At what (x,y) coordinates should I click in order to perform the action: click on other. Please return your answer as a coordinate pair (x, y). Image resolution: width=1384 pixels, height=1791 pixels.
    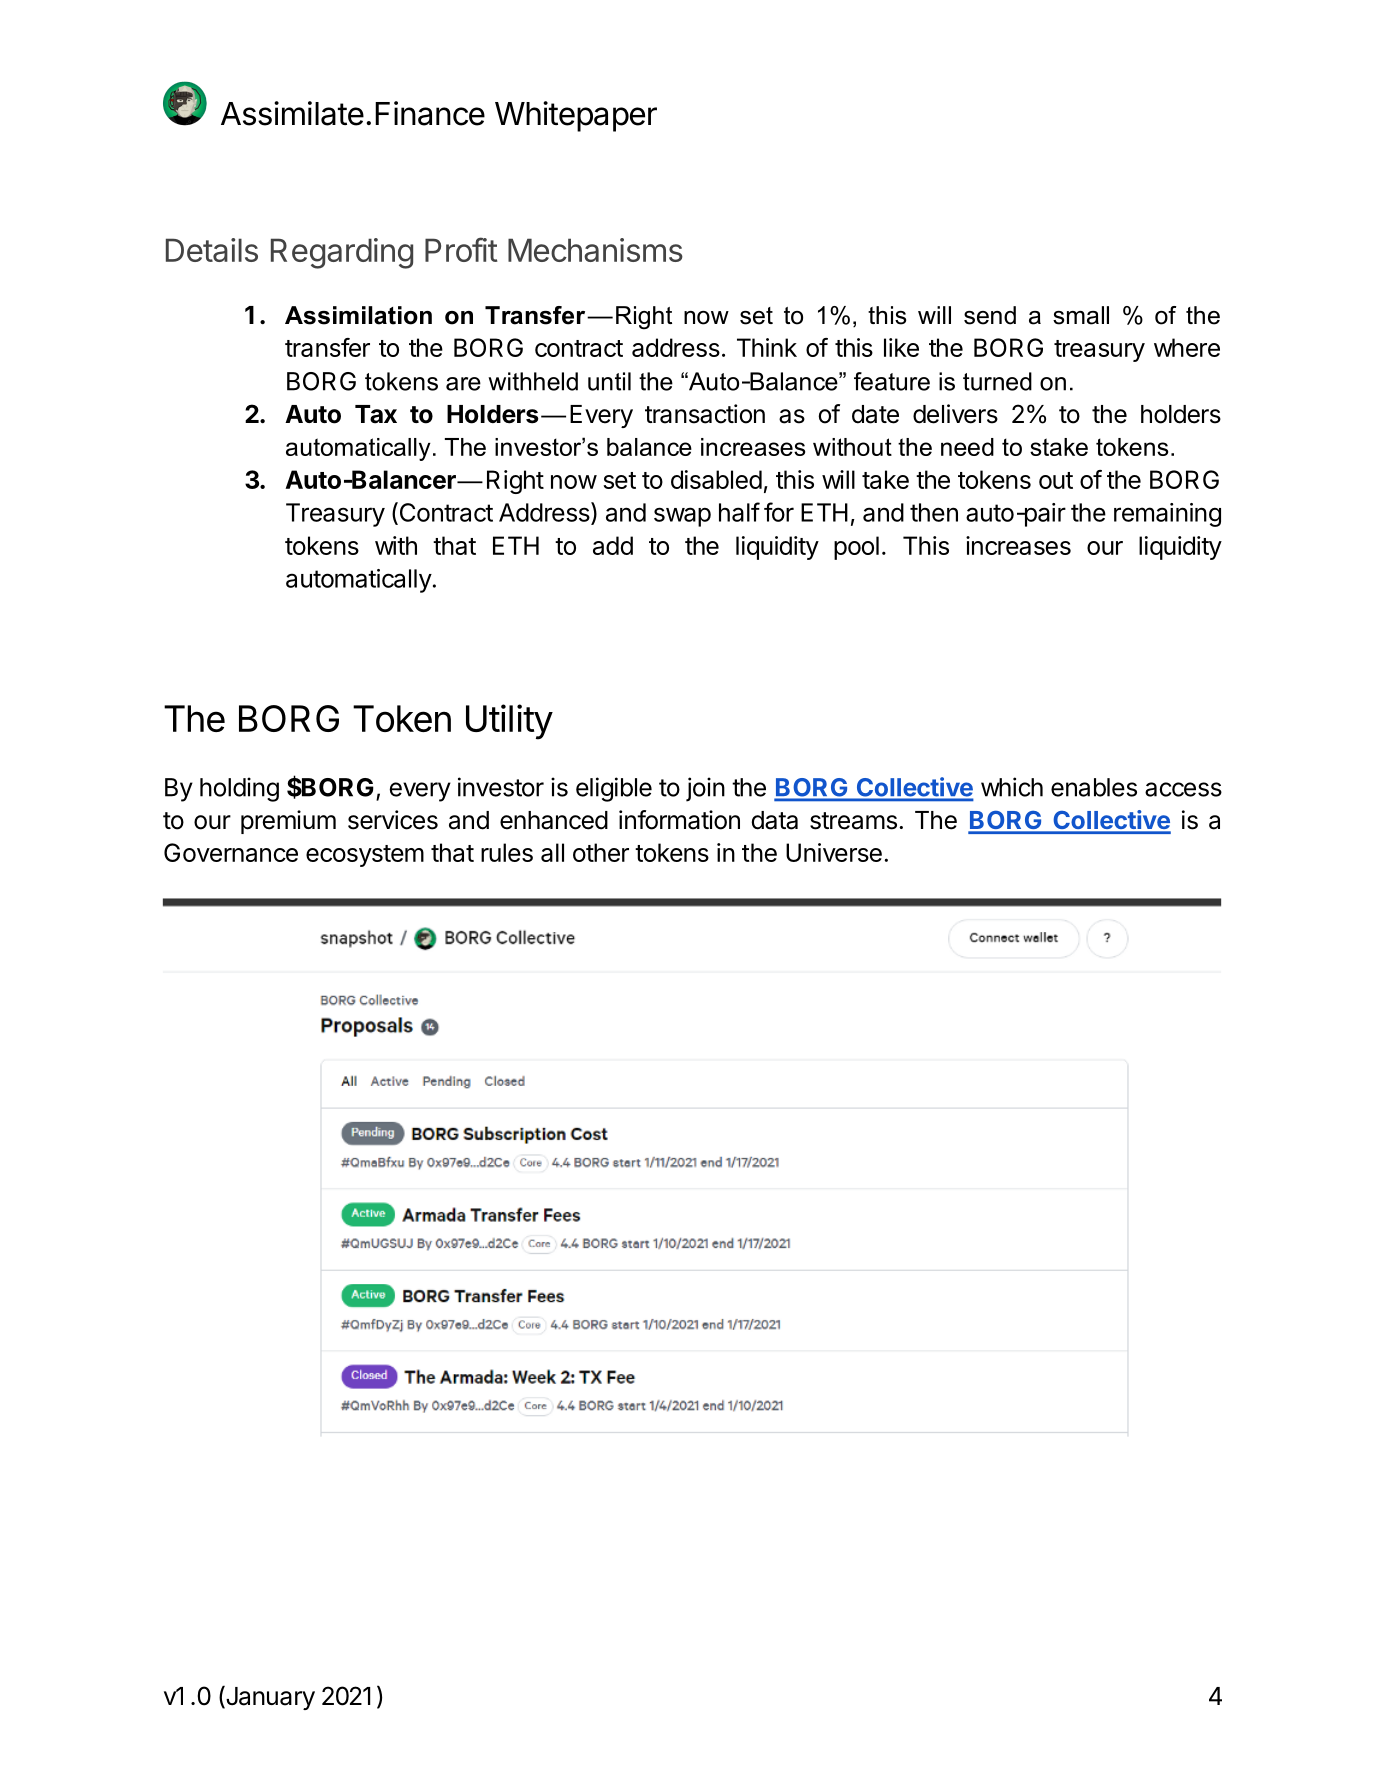
    Looking at the image, I should click on (601, 852).
